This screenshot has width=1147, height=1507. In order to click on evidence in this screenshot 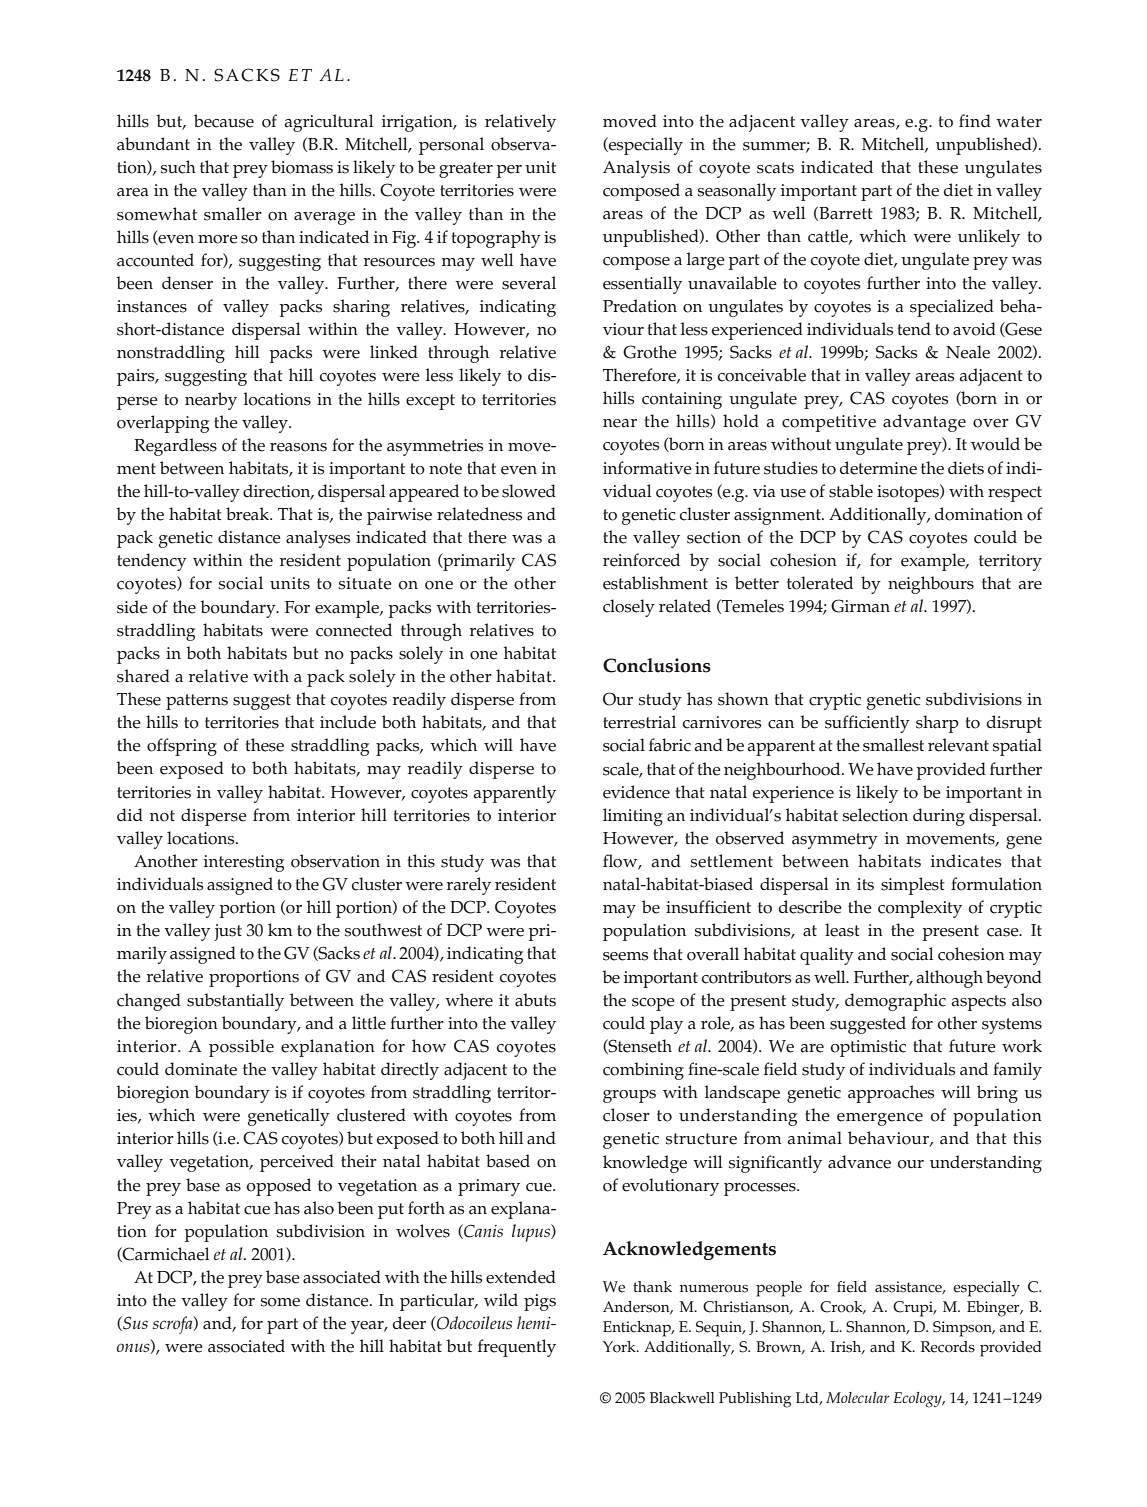, I will do `click(636, 792)`.
